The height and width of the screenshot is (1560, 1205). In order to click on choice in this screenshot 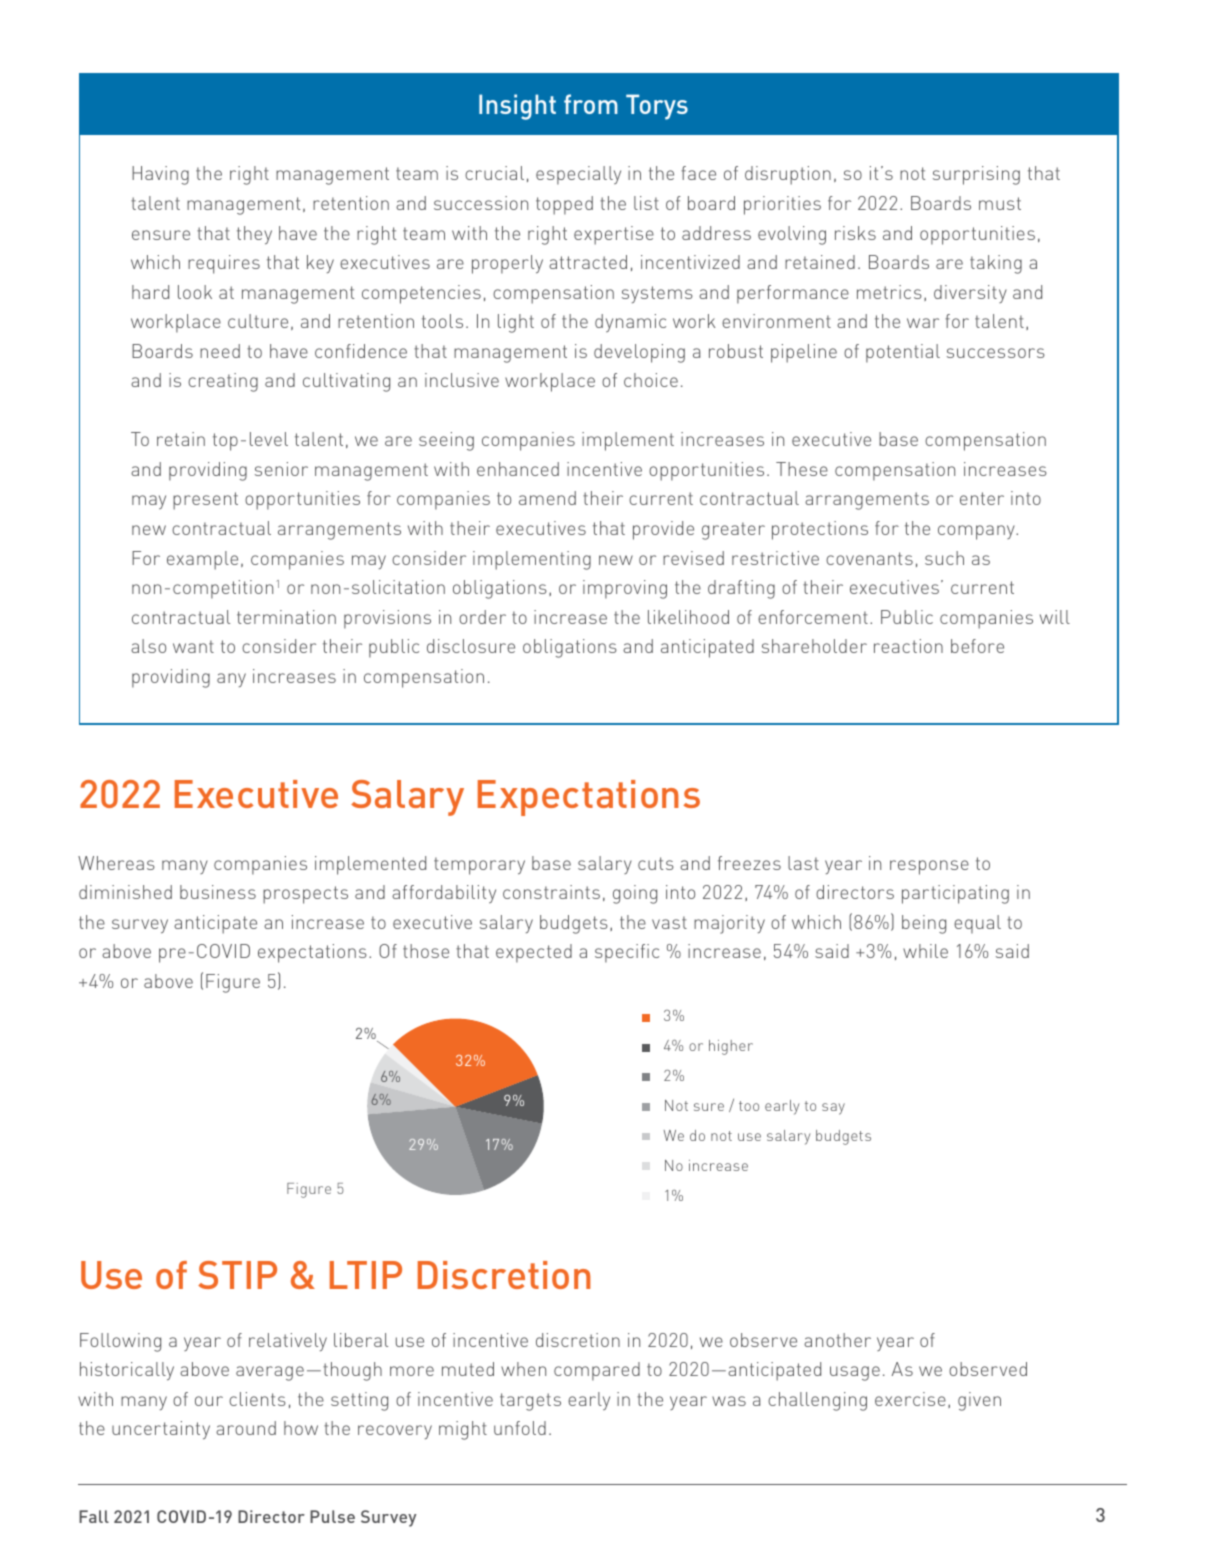, I will do `click(651, 380)`.
